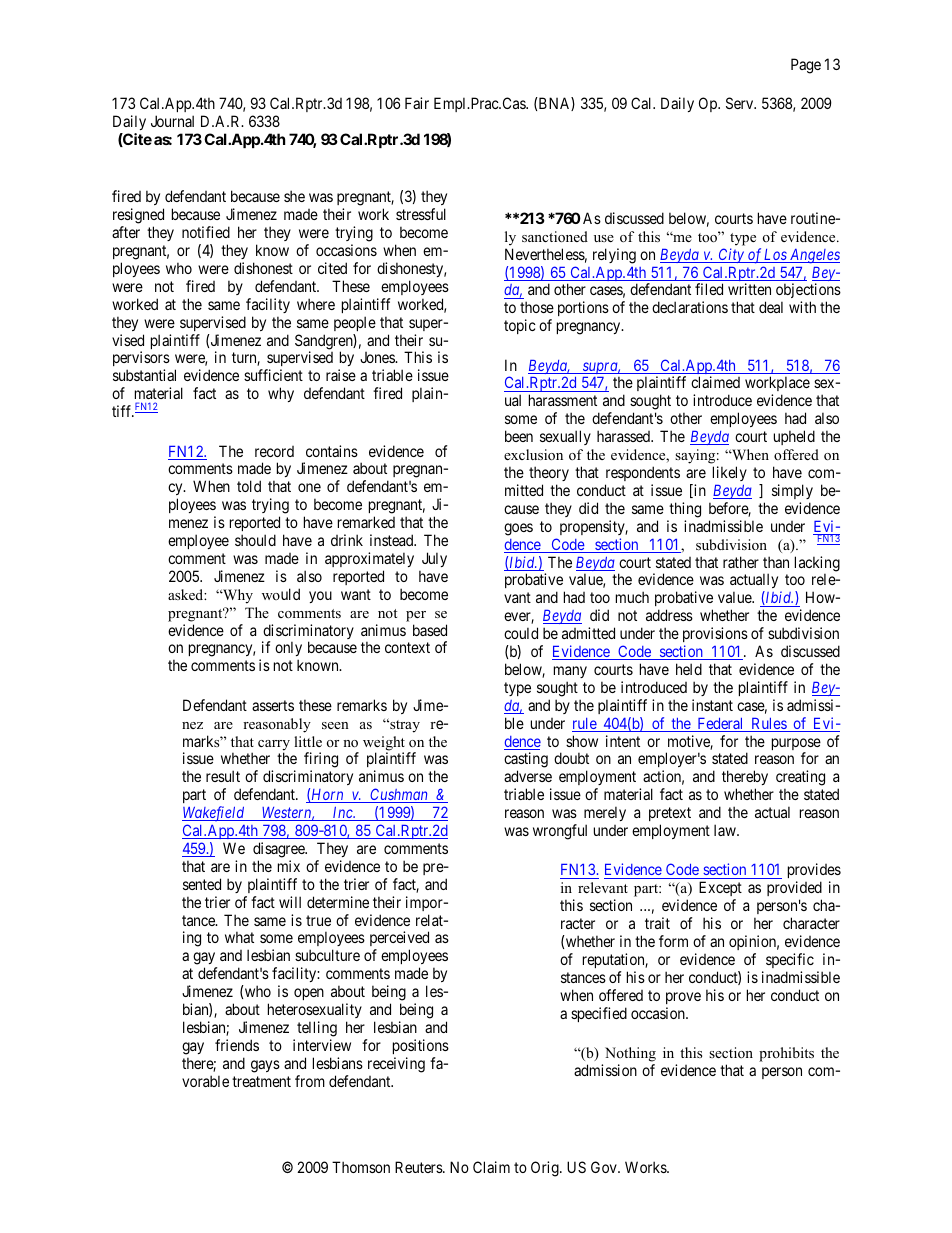  Describe the element at coordinates (430, 630) in the page. I see `based` at that location.
